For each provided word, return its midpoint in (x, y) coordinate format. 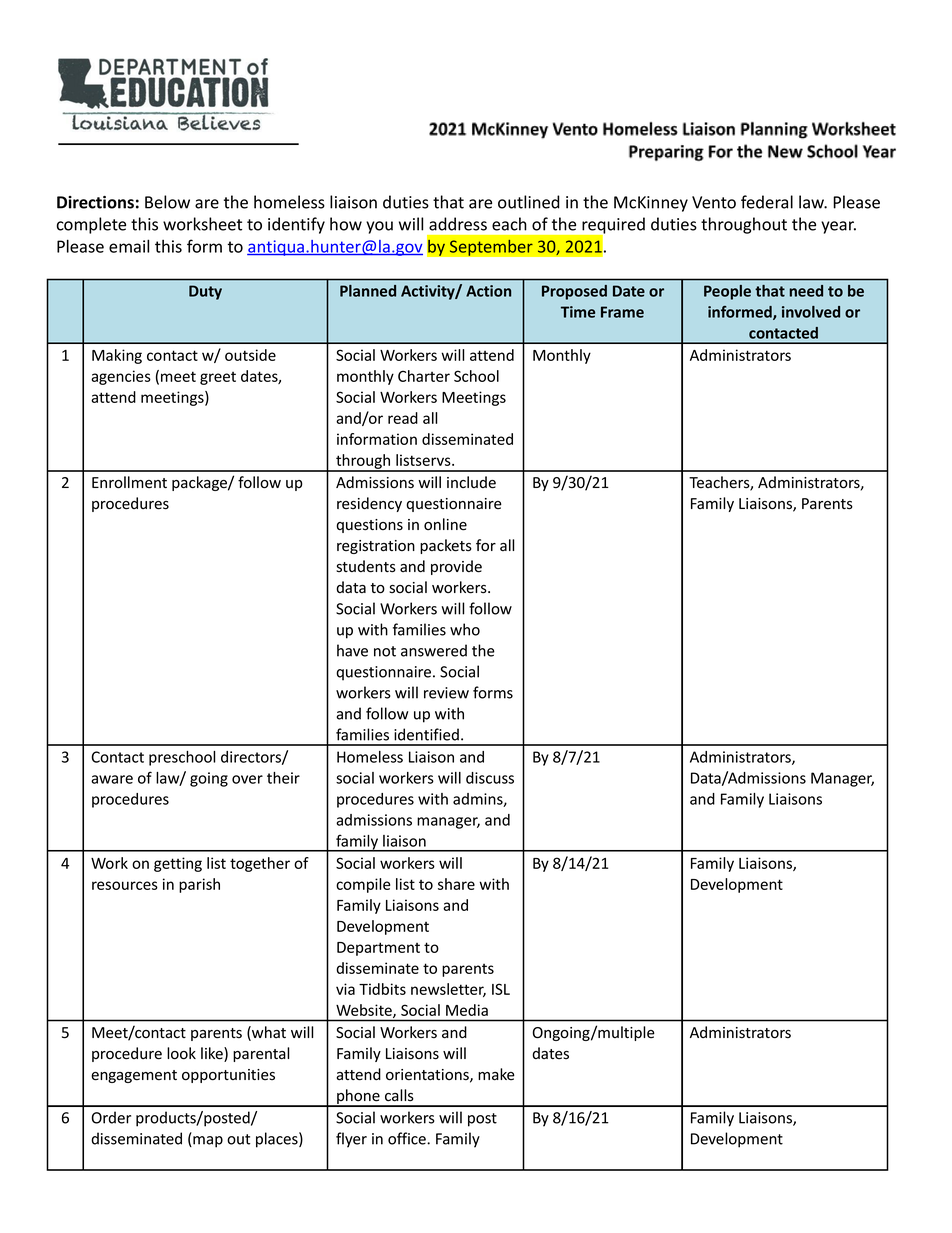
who (465, 629)
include (471, 482)
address (458, 224)
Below (167, 202)
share (456, 884)
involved (811, 312)
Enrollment (129, 482)
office (408, 1138)
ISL (501, 989)
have (352, 650)
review (446, 693)
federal (767, 202)
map (207, 1142)
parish (199, 885)
